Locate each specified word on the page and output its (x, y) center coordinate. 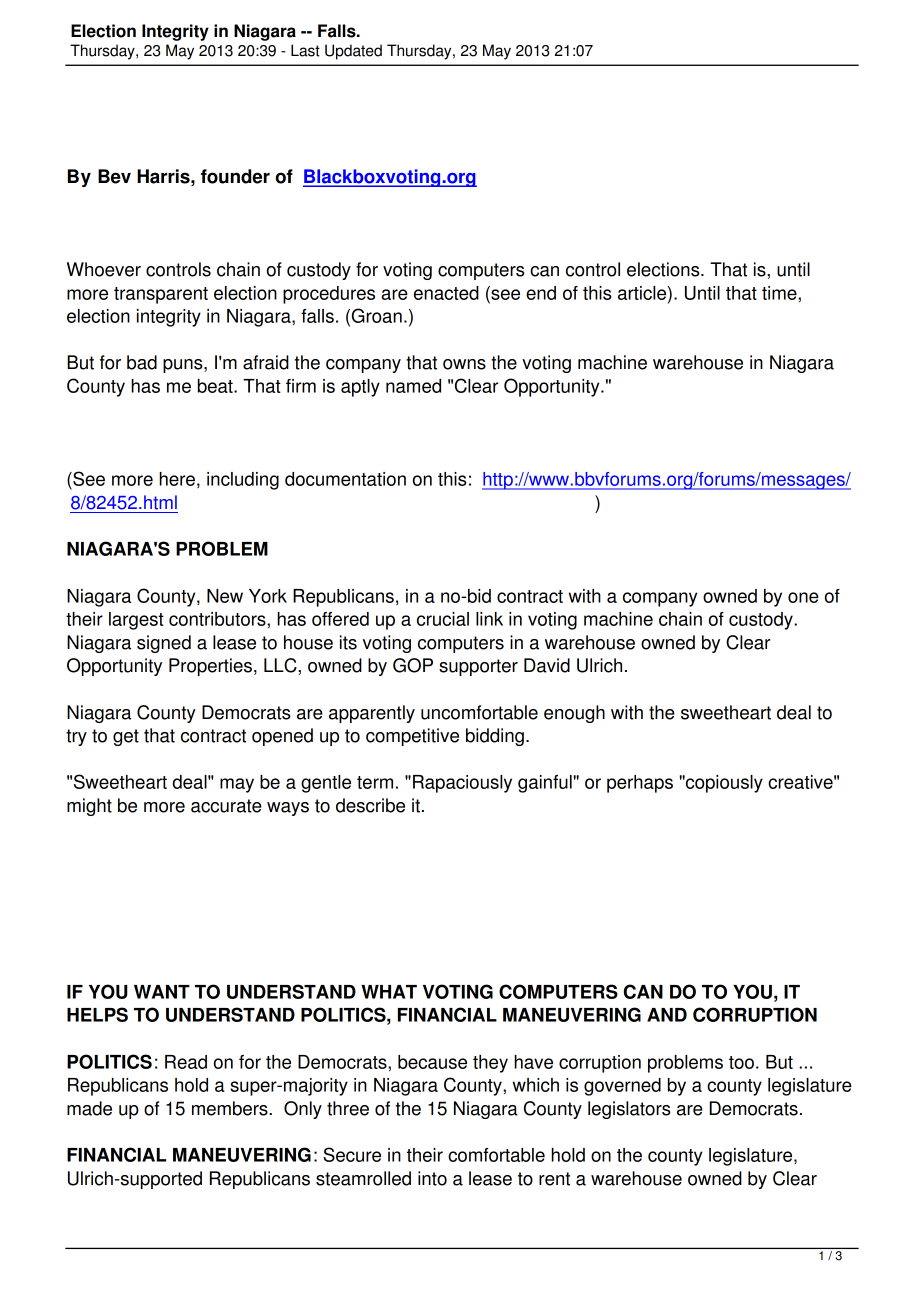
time (780, 293)
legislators (629, 1110)
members (231, 1108)
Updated (353, 52)
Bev (114, 176)
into (432, 1178)
